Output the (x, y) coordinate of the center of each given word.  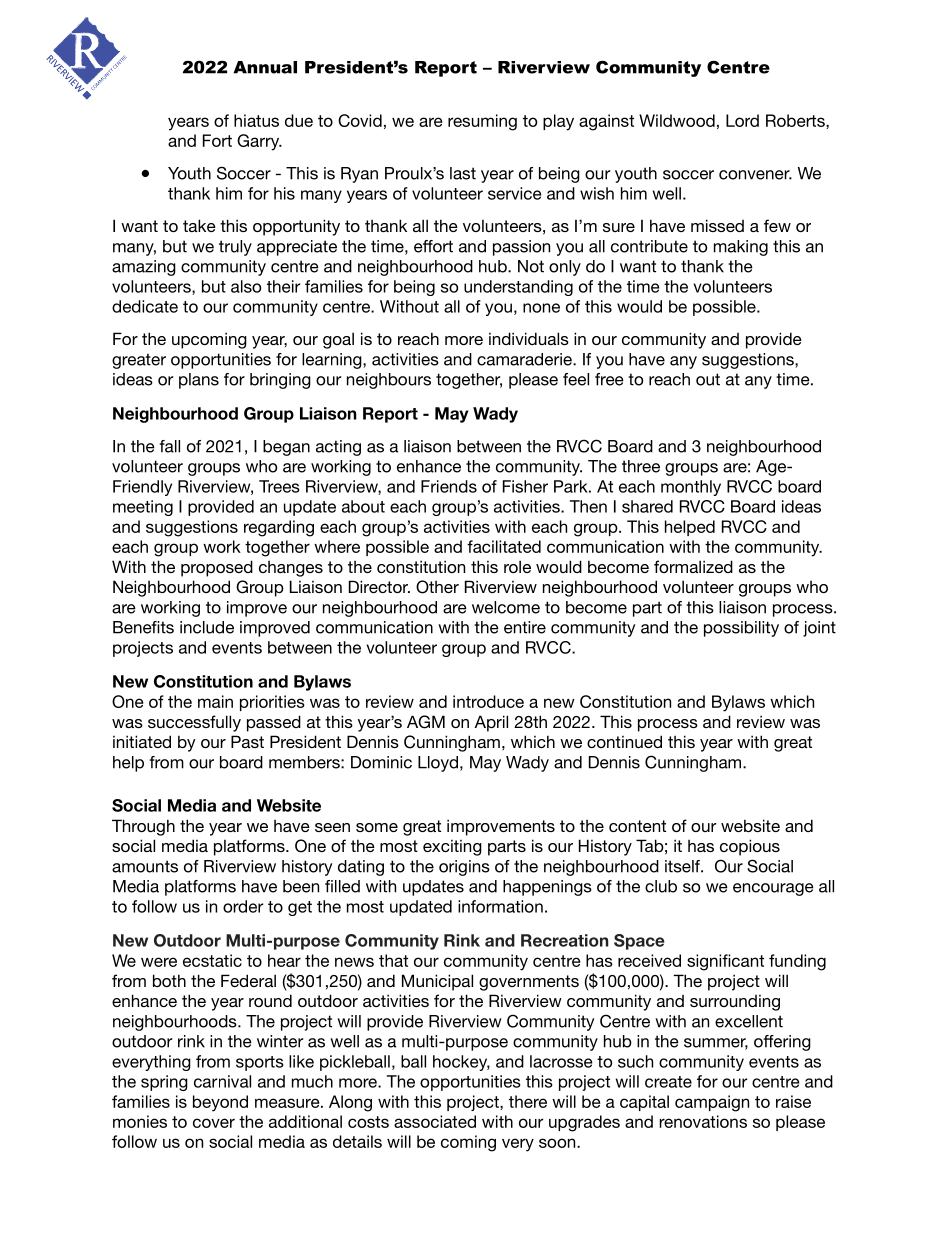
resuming (482, 122)
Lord (742, 120)
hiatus (256, 120)
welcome (506, 607)
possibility (741, 629)
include (207, 627)
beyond (220, 1103)
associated (435, 1121)
